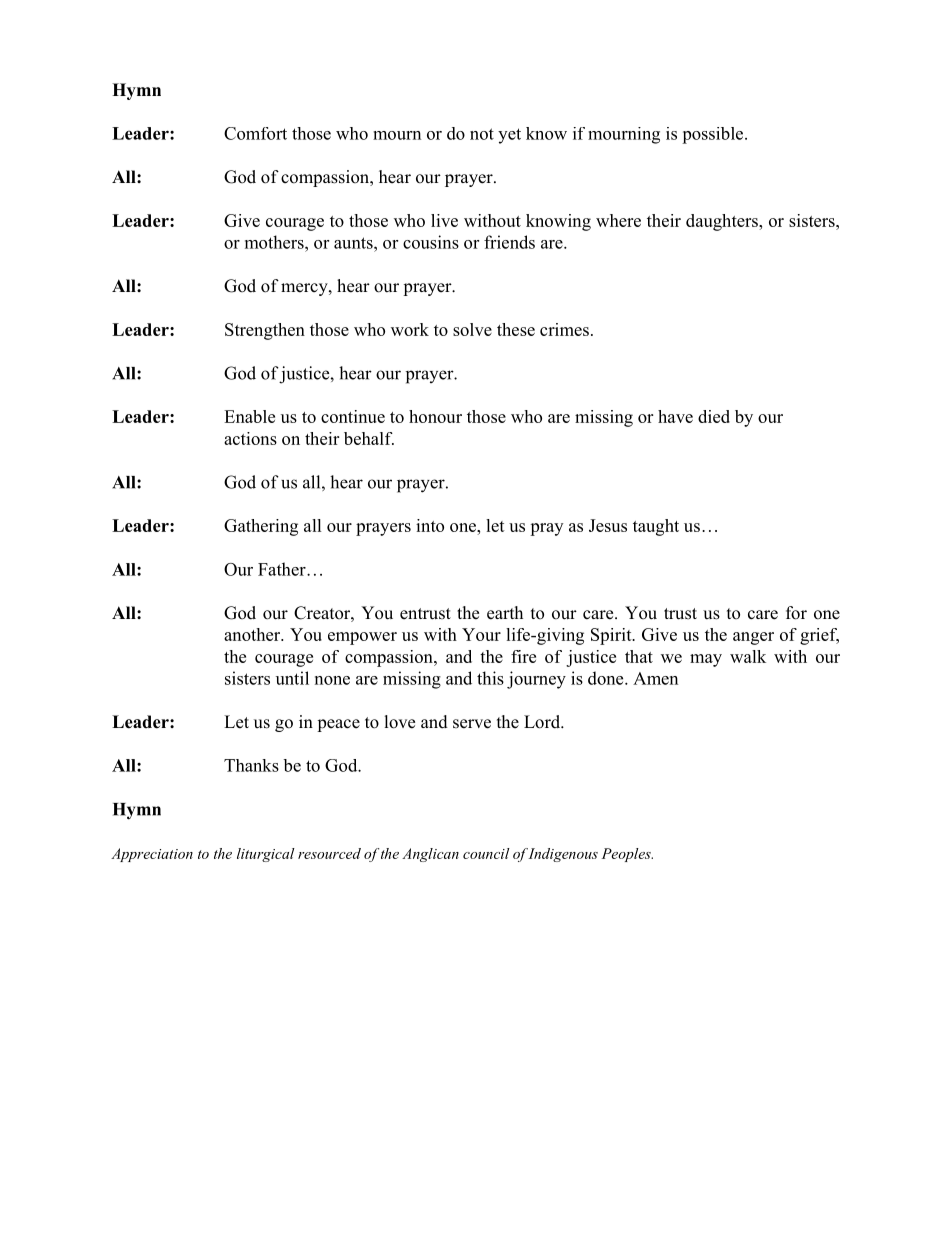 This page has height=1233, width=952. What do you see at coordinates (266, 855) in the page?
I see `liturgical` at bounding box center [266, 855].
